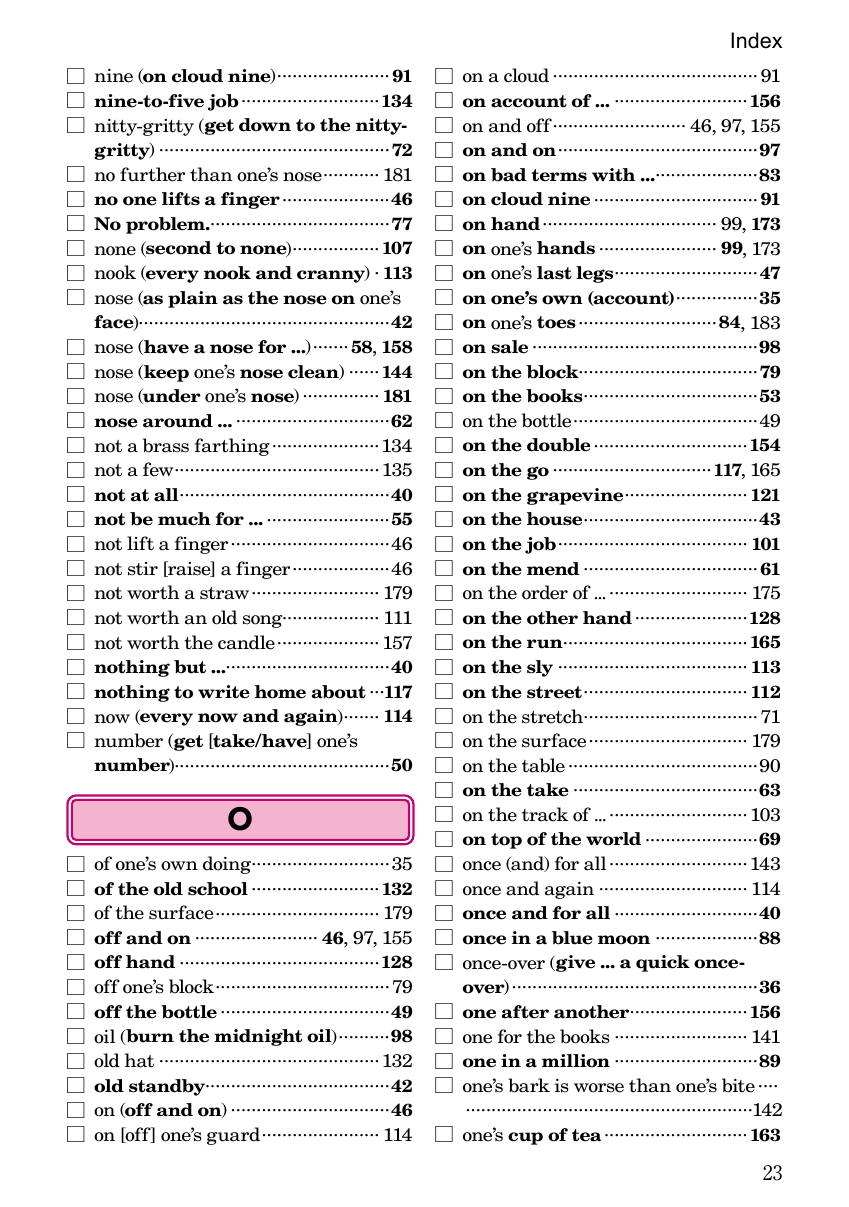 The width and height of the document is (849, 1207). Describe the element at coordinates (553, 569) in the document. I see `mend` at that location.
